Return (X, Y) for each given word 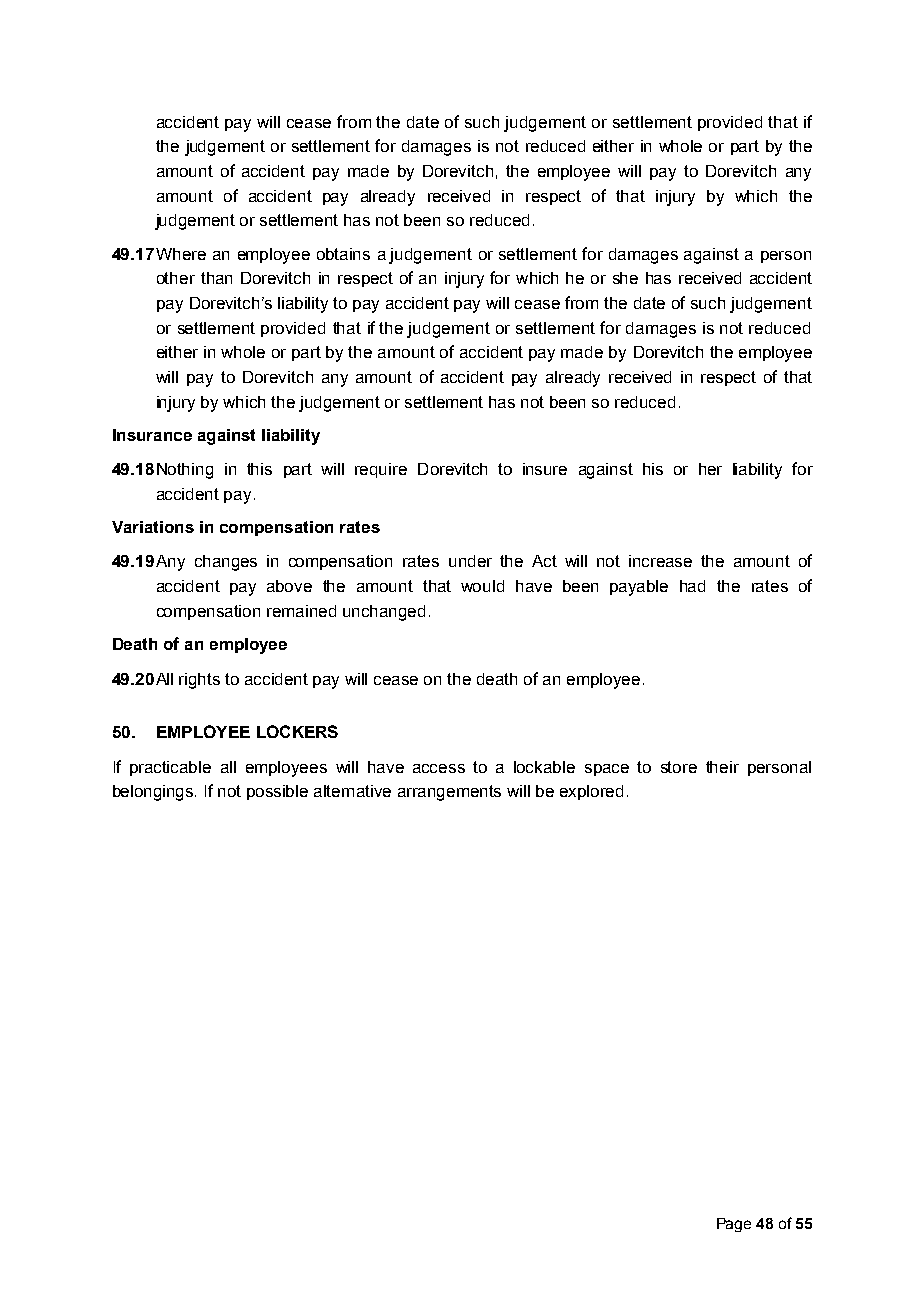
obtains (343, 254)
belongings (154, 793)
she (625, 278)
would (482, 586)
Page (734, 1225)
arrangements (449, 793)
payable (639, 588)
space (607, 770)
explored (591, 792)
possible (277, 792)
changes (226, 563)
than (216, 278)
